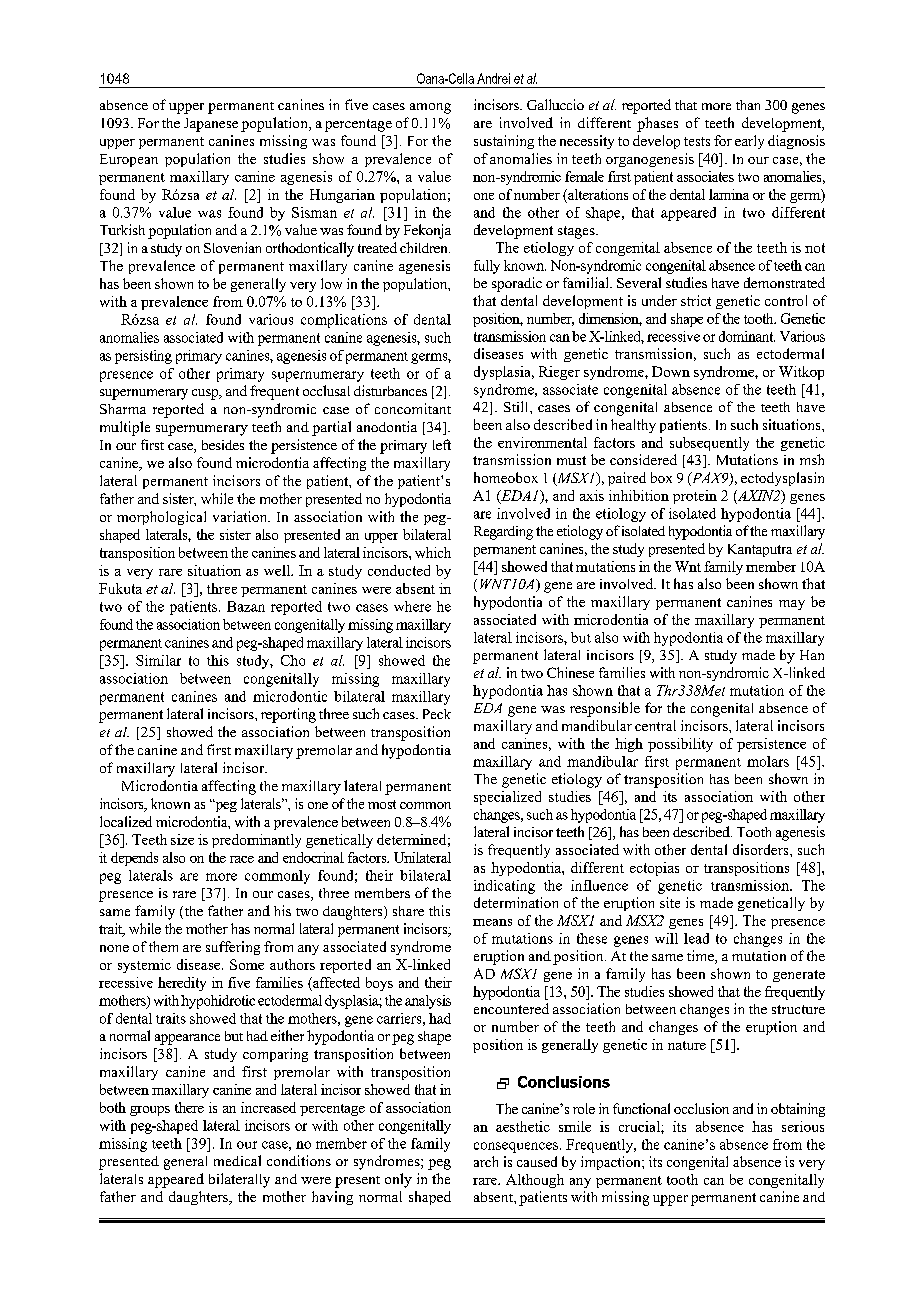 The width and height of the screenshot is (924, 1308). I want to click on subsequently, so click(709, 444).
